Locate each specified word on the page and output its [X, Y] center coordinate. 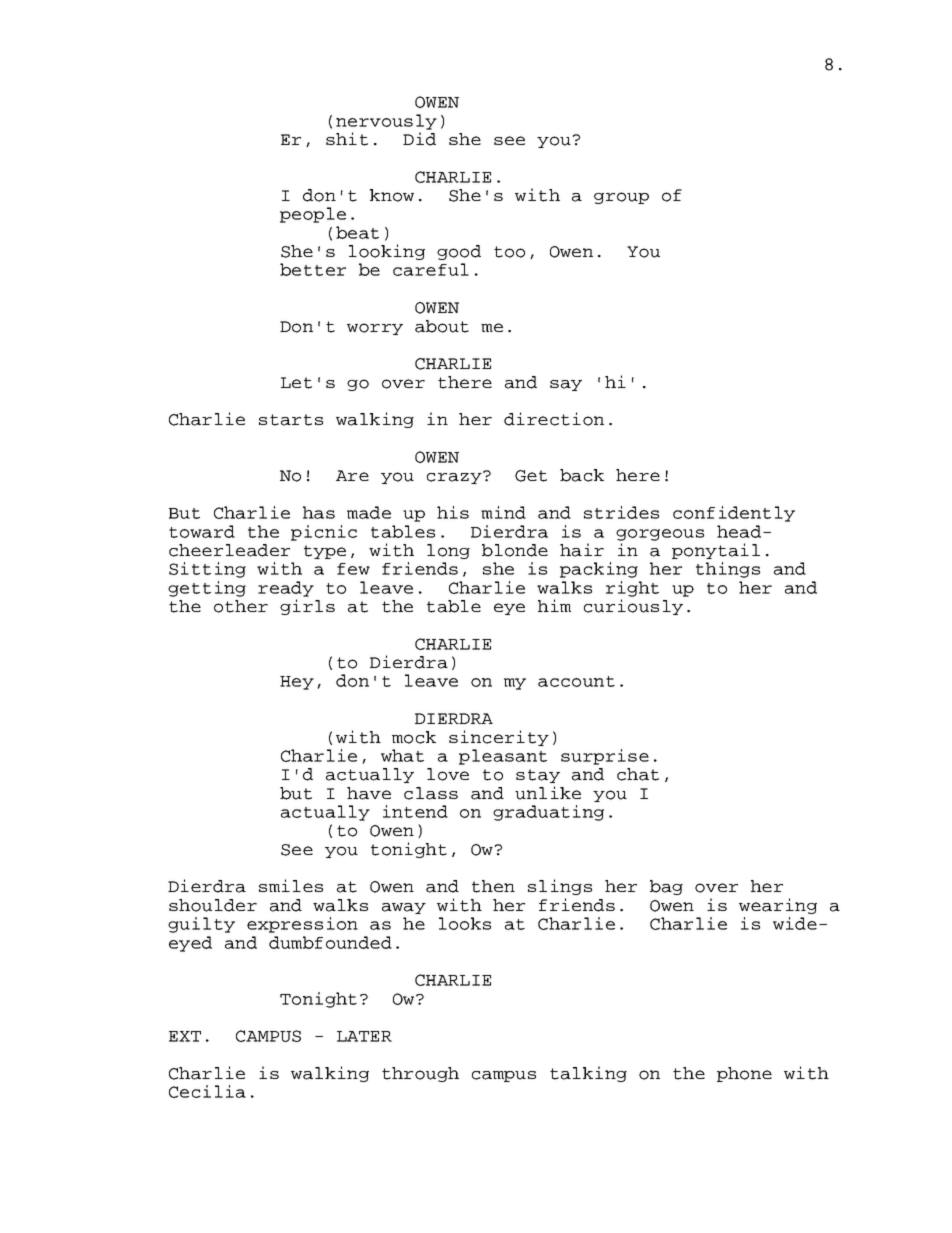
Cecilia [207, 1091]
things [728, 570]
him [554, 605]
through [420, 1074]
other [241, 606]
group [621, 198]
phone [744, 1074]
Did [419, 139]
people [313, 215]
